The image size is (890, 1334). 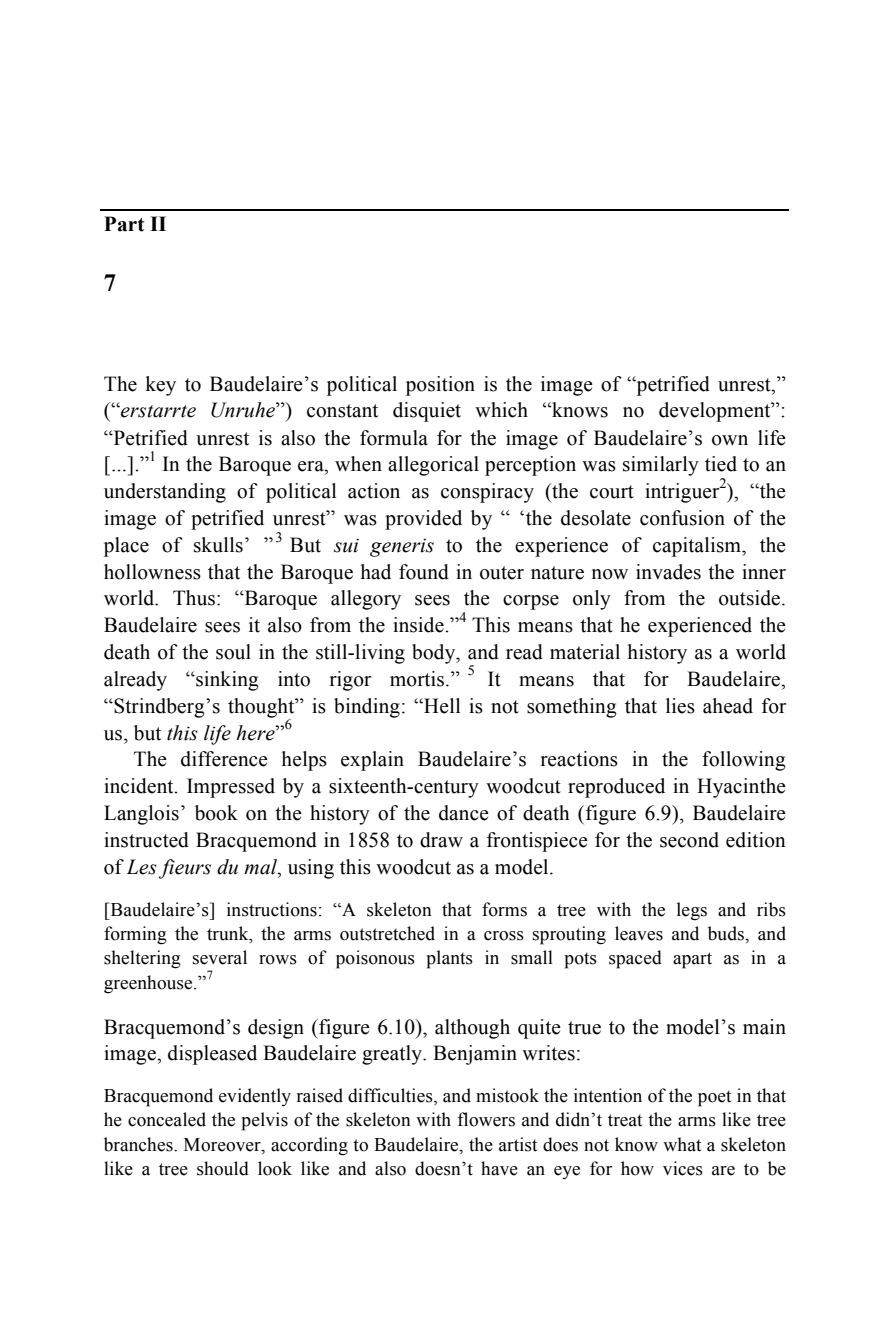 What do you see at coordinates (233, 652) in the page?
I see `soul` at bounding box center [233, 652].
